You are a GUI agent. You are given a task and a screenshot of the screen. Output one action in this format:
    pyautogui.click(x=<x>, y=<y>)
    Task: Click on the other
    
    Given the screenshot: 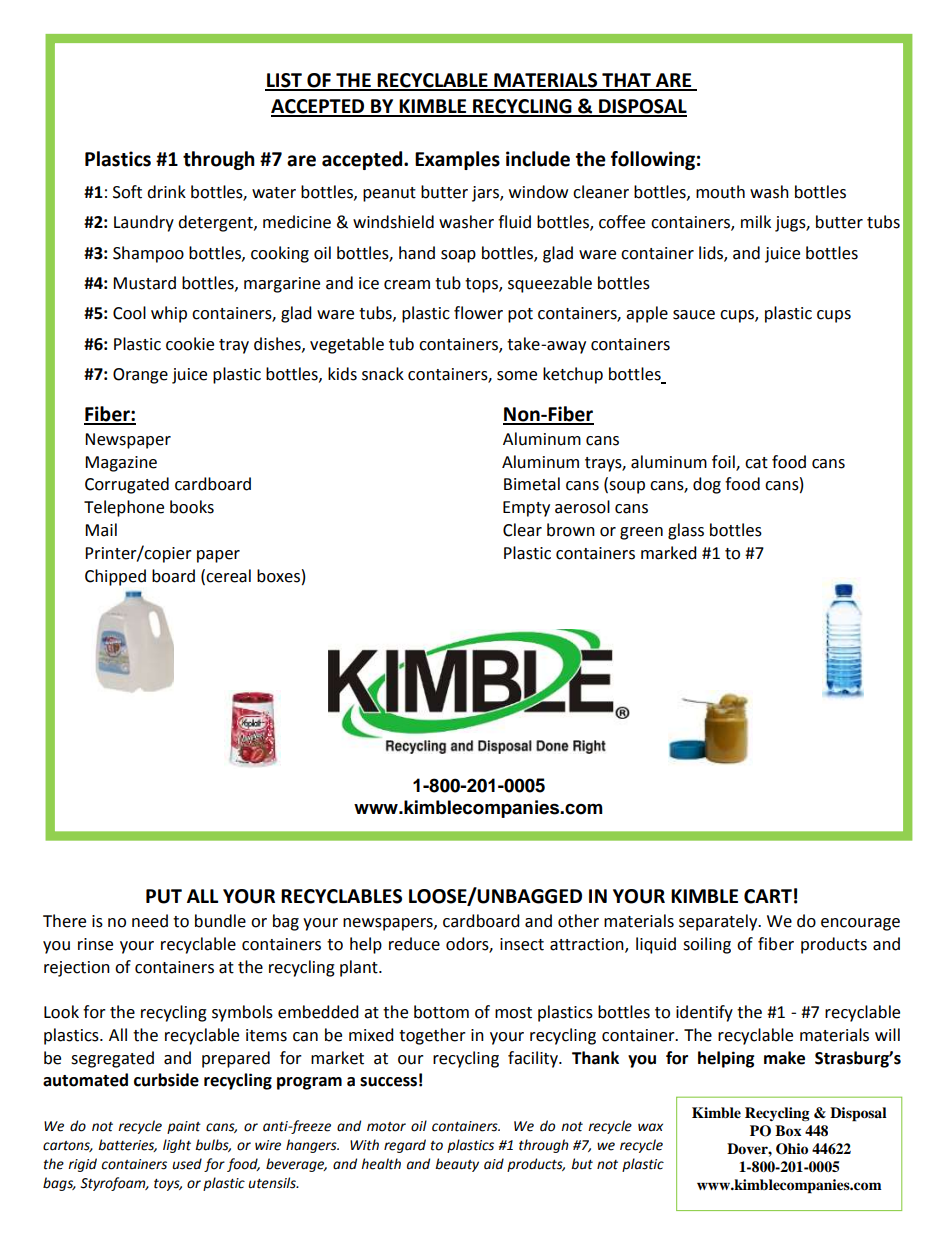 What is the action you would take?
    pyautogui.click(x=578, y=921)
